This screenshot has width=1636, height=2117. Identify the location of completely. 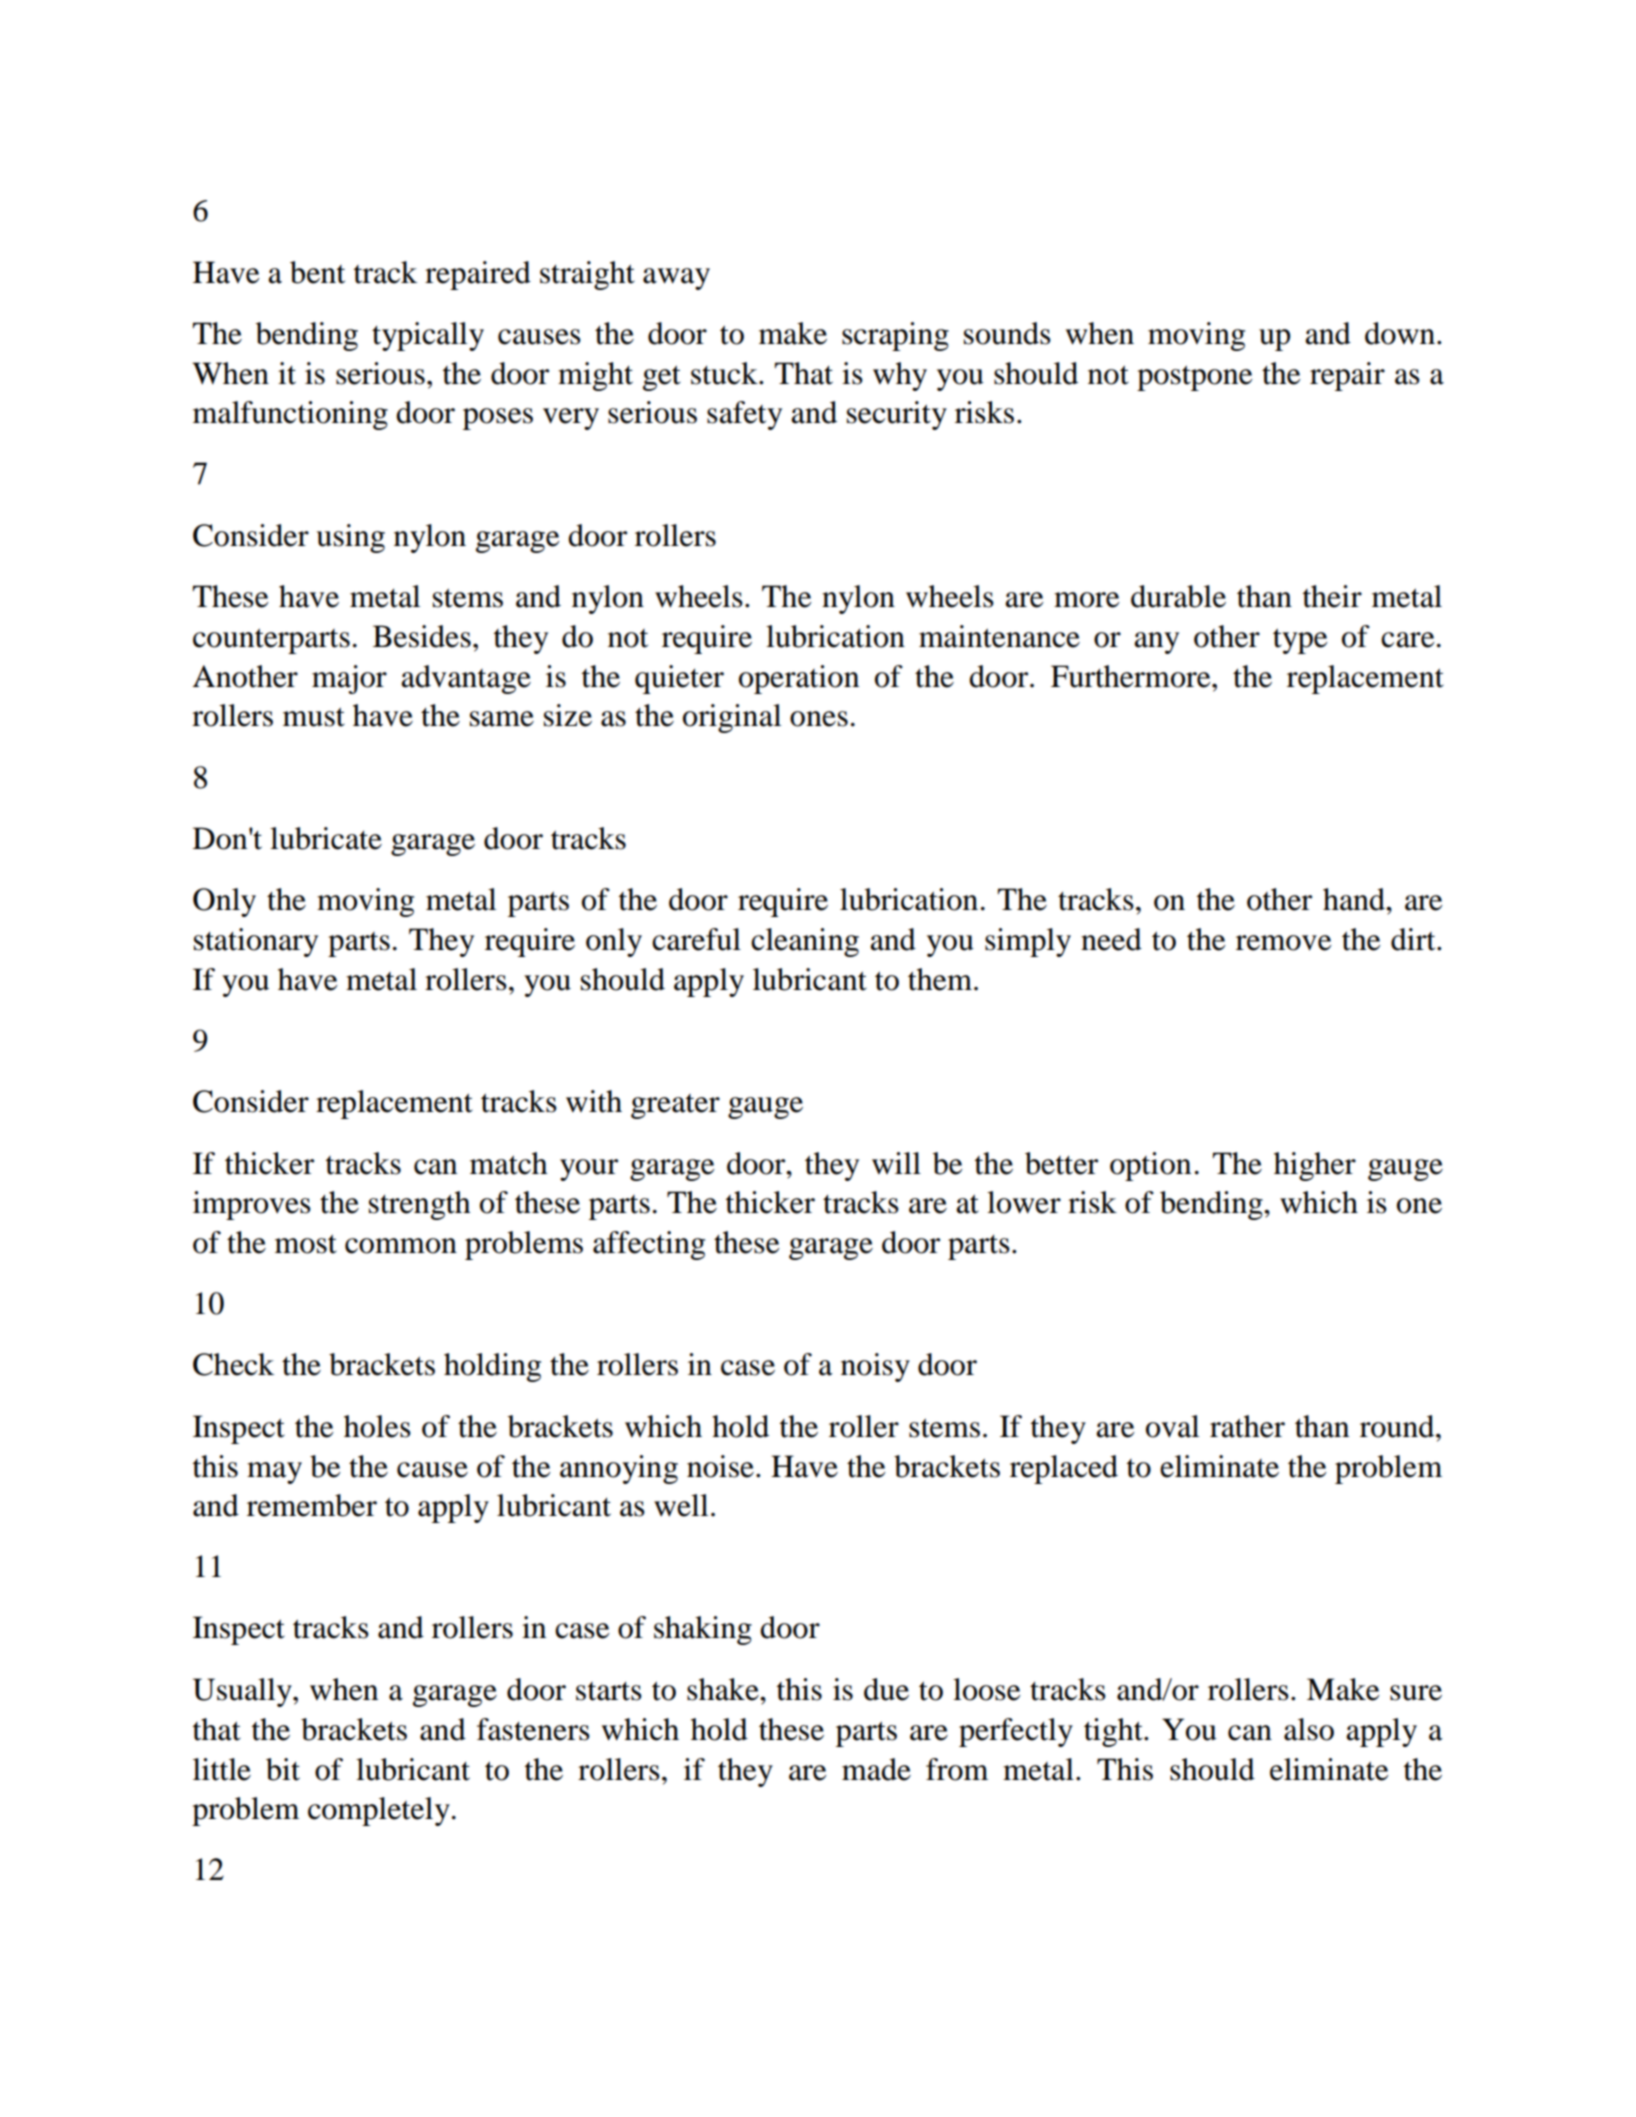
(379, 1811).
